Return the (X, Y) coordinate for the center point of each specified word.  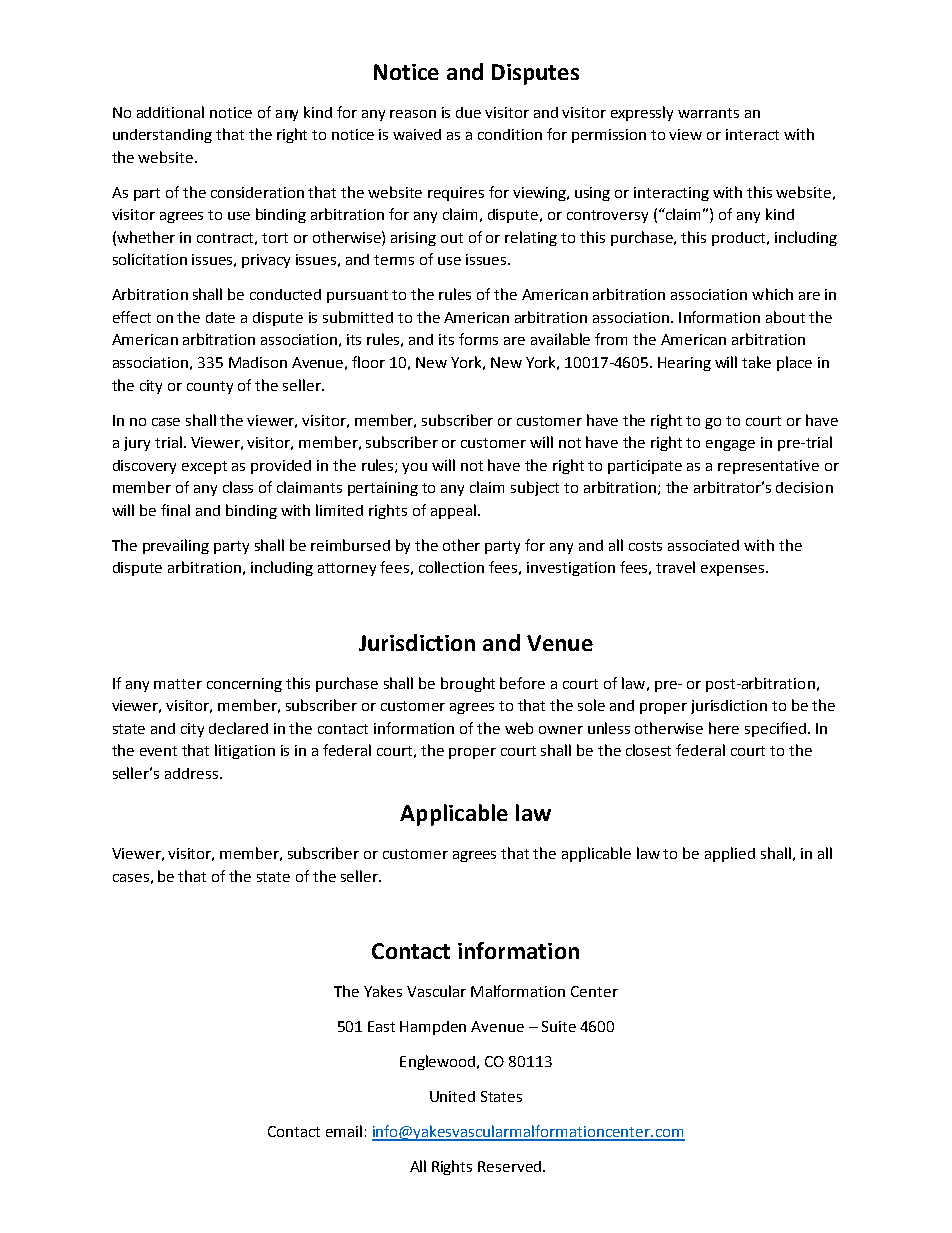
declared (238, 728)
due (468, 112)
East (381, 1026)
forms (478, 339)
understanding (162, 136)
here (724, 728)
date (220, 317)
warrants (708, 113)
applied (730, 854)
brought (468, 684)
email (344, 1131)
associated (703, 545)
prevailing (176, 546)
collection (451, 567)
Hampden (433, 1028)
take (756, 362)
